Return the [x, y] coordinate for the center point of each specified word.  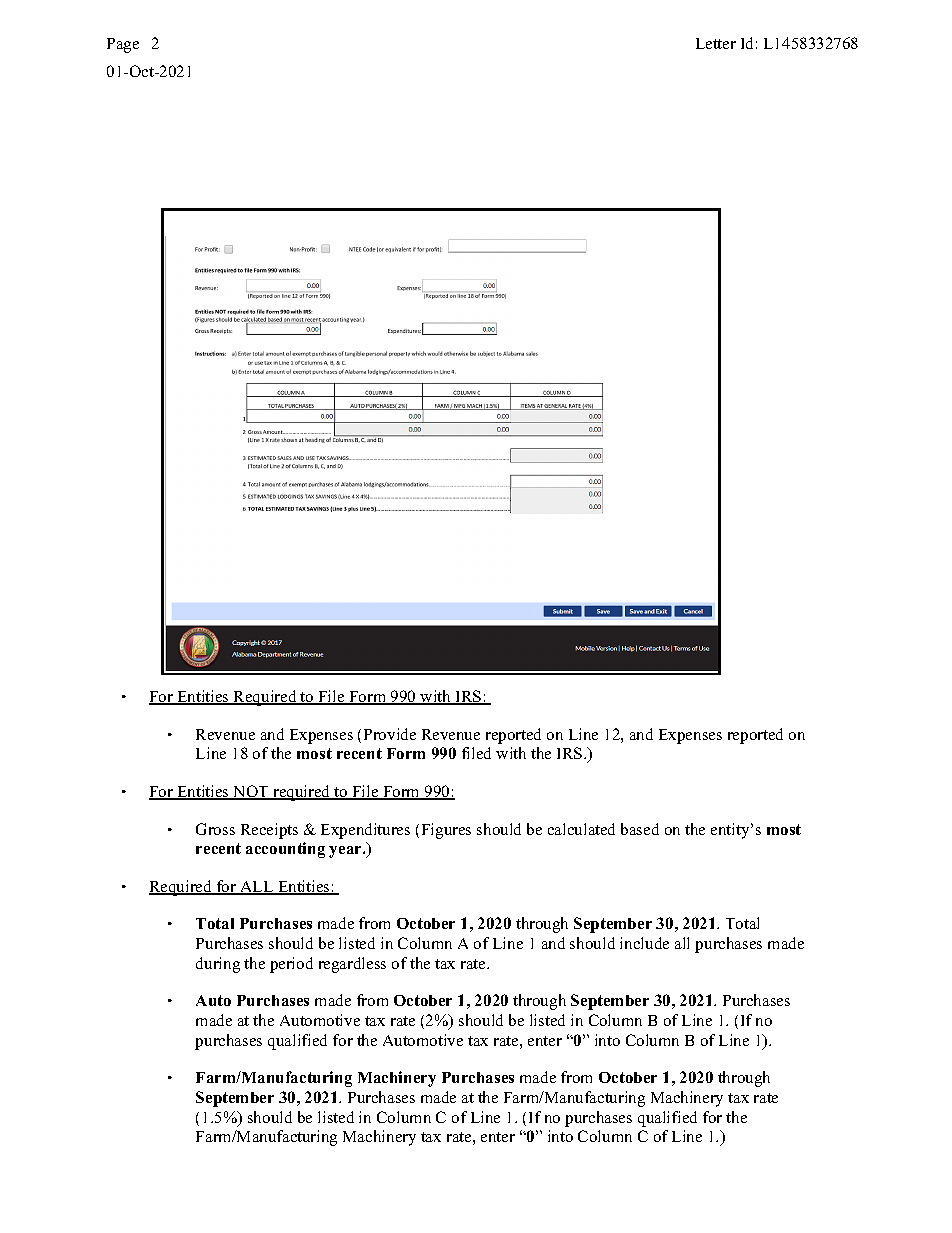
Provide [390, 734]
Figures [446, 831]
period [291, 965]
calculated [581, 829]
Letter [716, 43]
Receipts [269, 831]
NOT [251, 792]
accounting [285, 850]
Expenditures [365, 831]
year [346, 852]
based [640, 829]
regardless [352, 965]
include [644, 943]
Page [123, 45]
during [218, 965]
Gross [215, 829]
